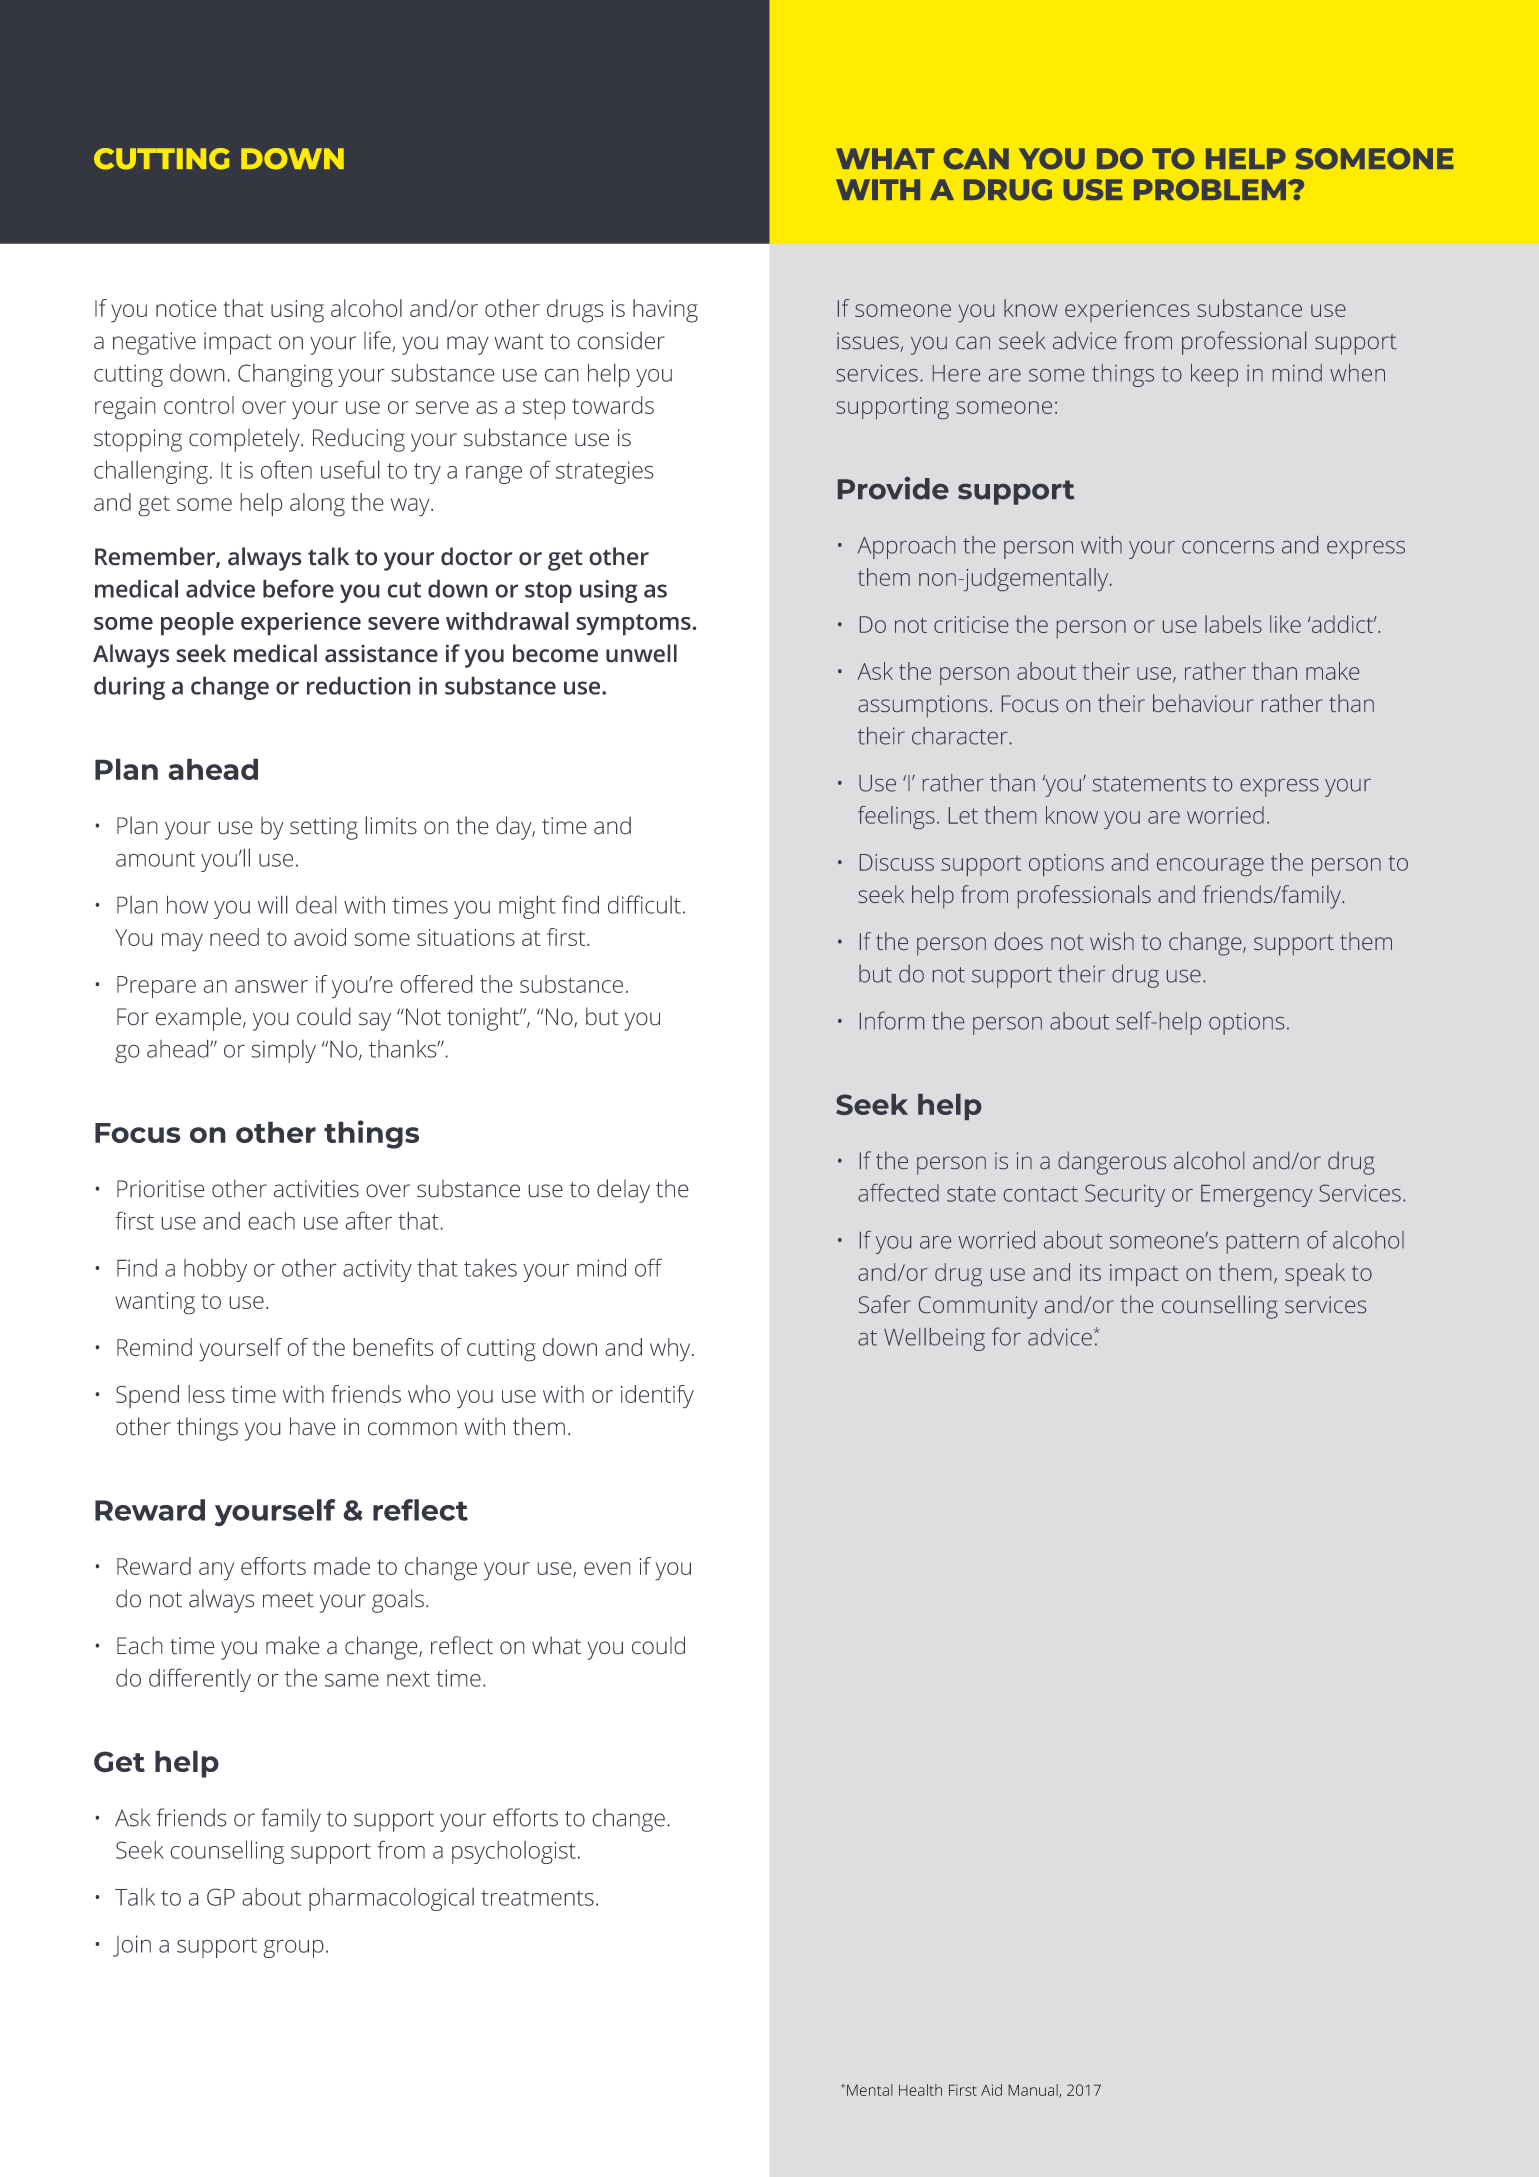 This screenshot has width=1539, height=2177. What do you see at coordinates (623, 1191) in the screenshot?
I see `delay` at bounding box center [623, 1191].
